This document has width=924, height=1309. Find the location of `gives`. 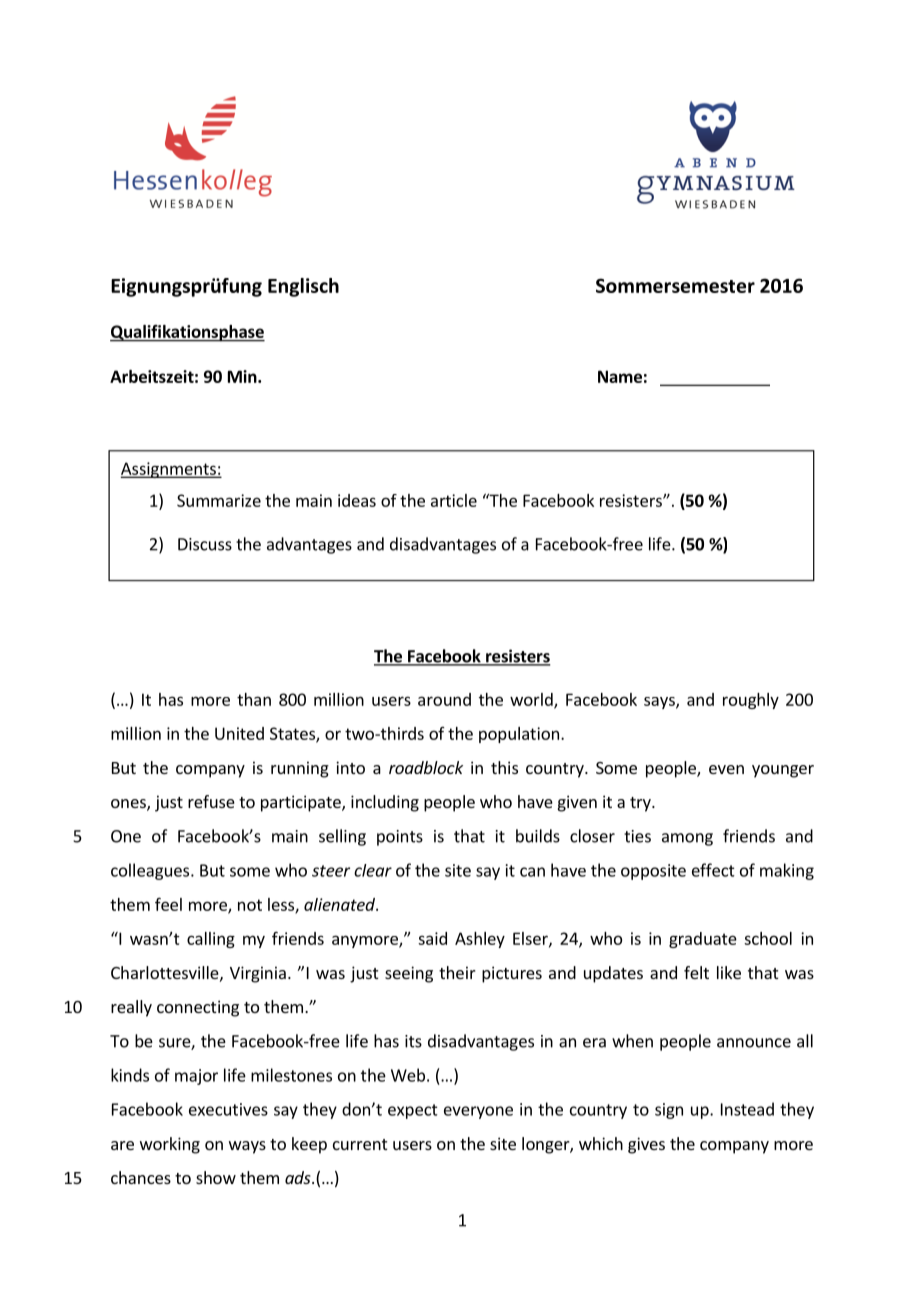

gives is located at coordinates (646, 1145).
